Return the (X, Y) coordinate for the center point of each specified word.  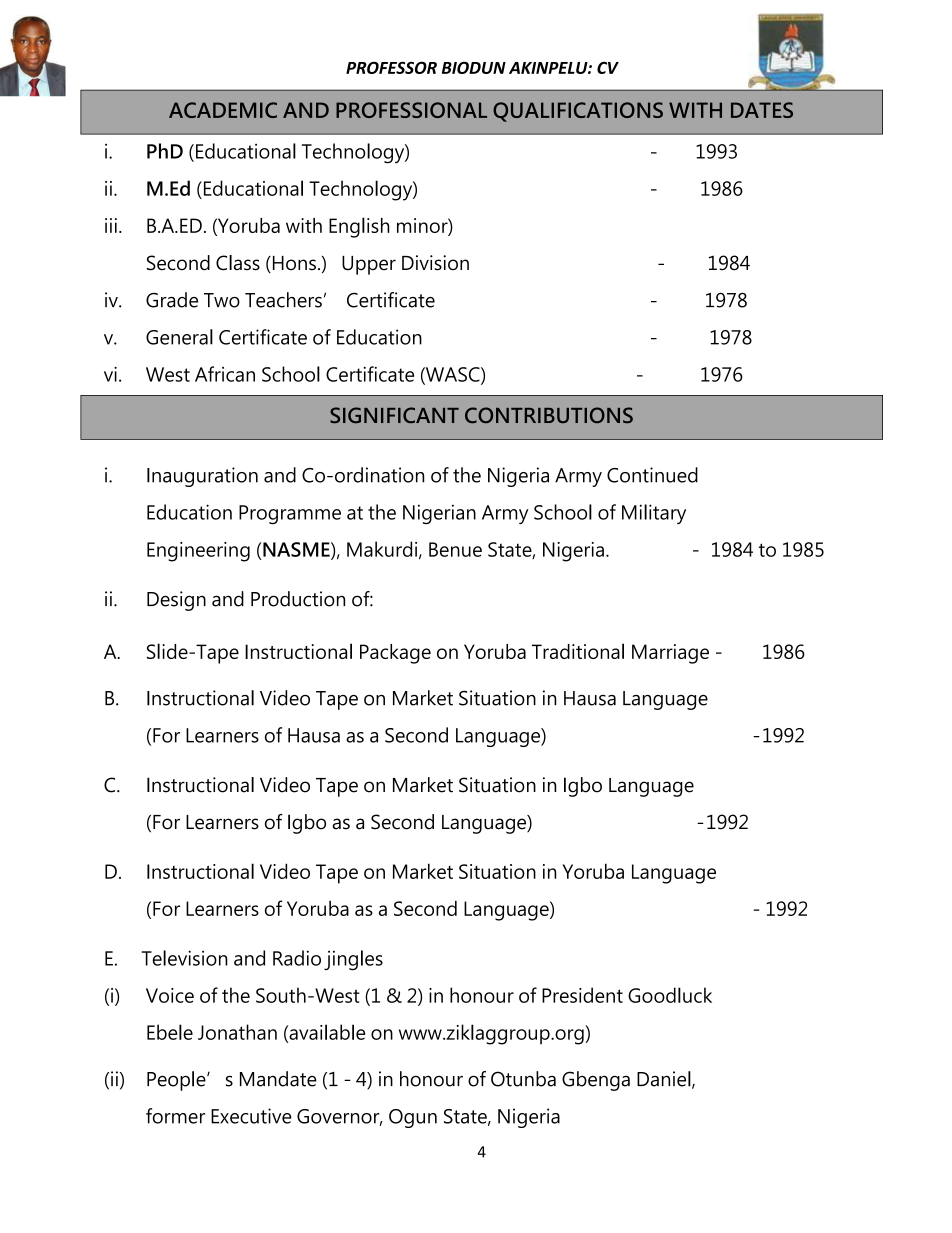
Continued (652, 475)
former (175, 1116)
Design (176, 601)
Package (395, 654)
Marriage (670, 654)
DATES (762, 110)
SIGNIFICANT (394, 415)
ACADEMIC (223, 110)
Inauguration (202, 477)
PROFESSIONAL (411, 110)
